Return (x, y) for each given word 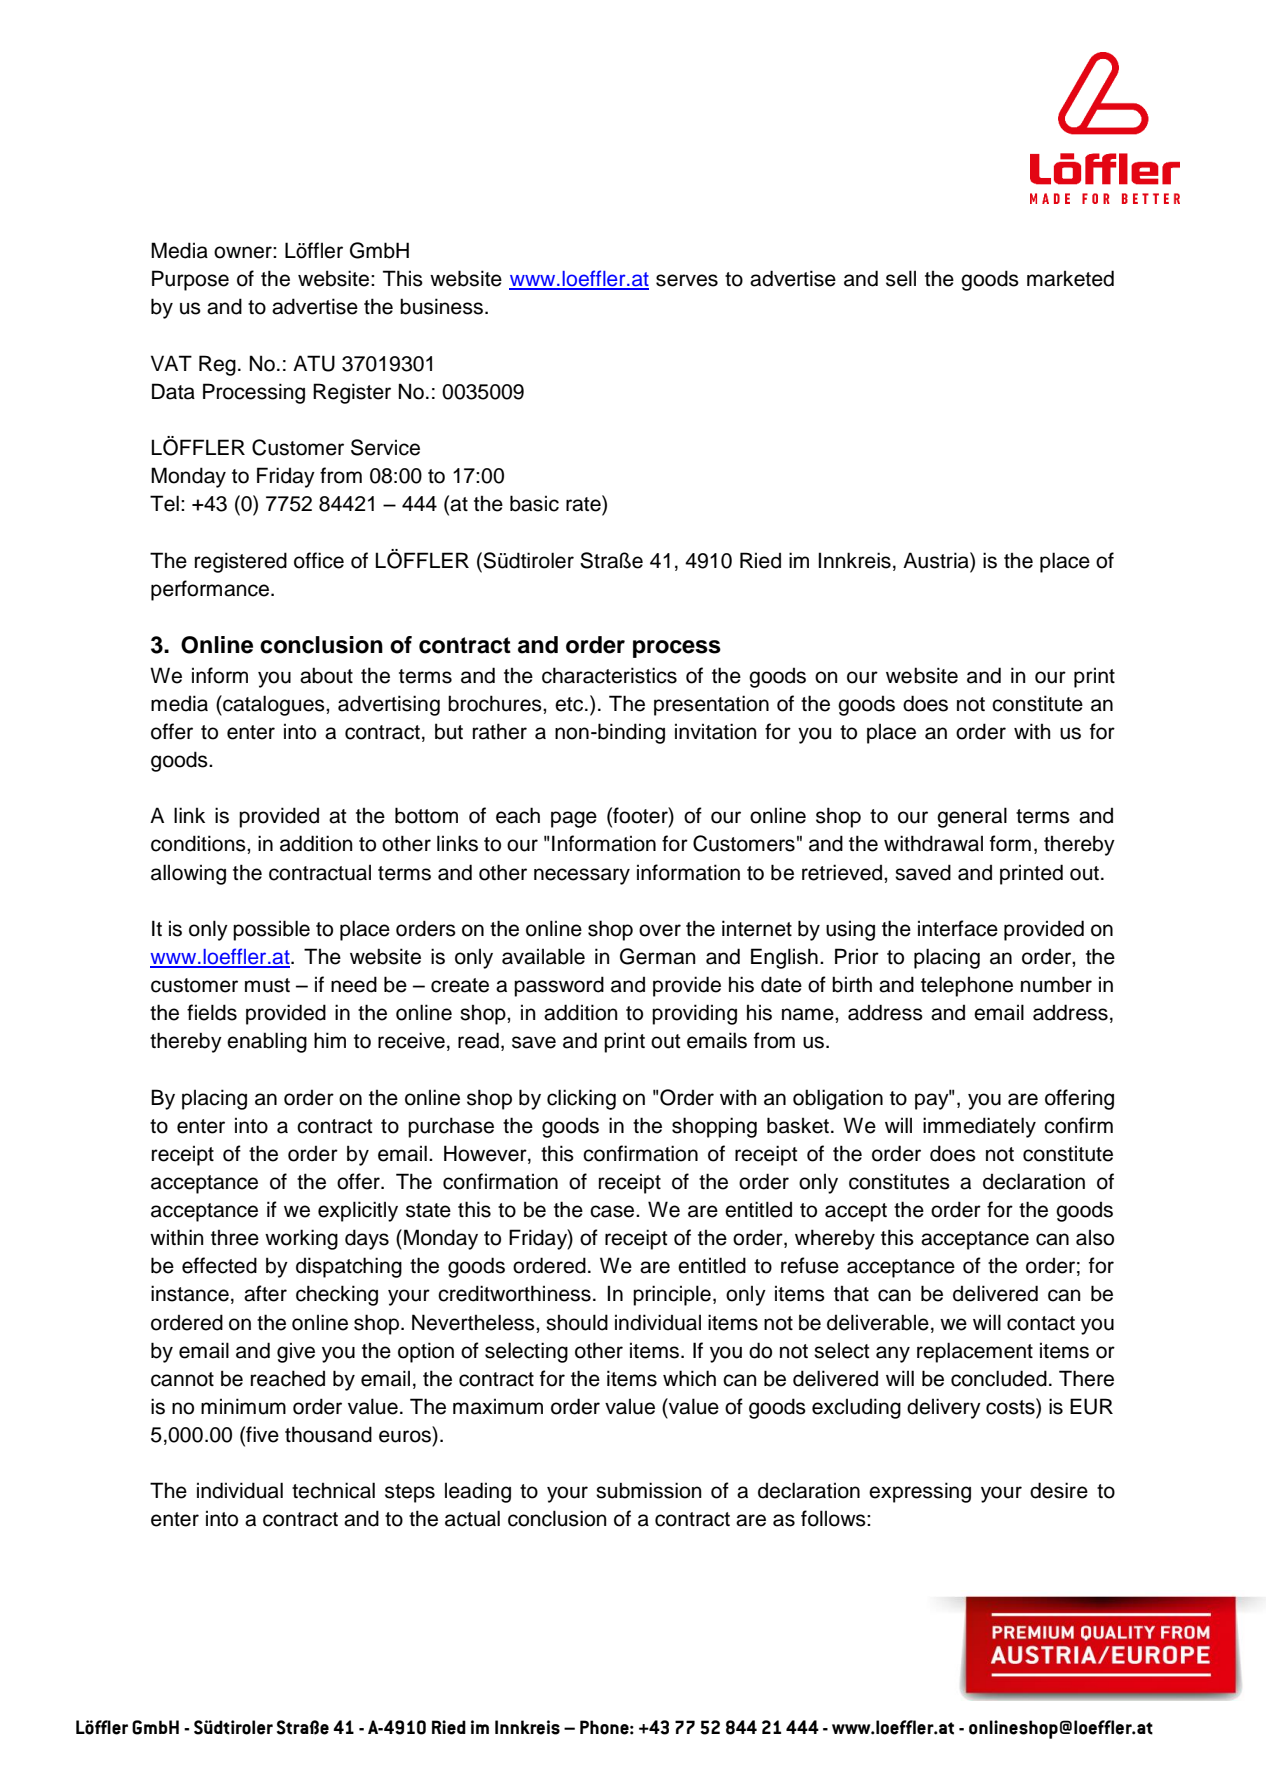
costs (1011, 1406)
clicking (581, 1099)
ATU (314, 363)
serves (687, 280)
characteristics (609, 675)
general (972, 817)
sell (901, 278)
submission (649, 1490)
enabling (267, 1042)
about (326, 675)
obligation (838, 1099)
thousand (328, 1434)
